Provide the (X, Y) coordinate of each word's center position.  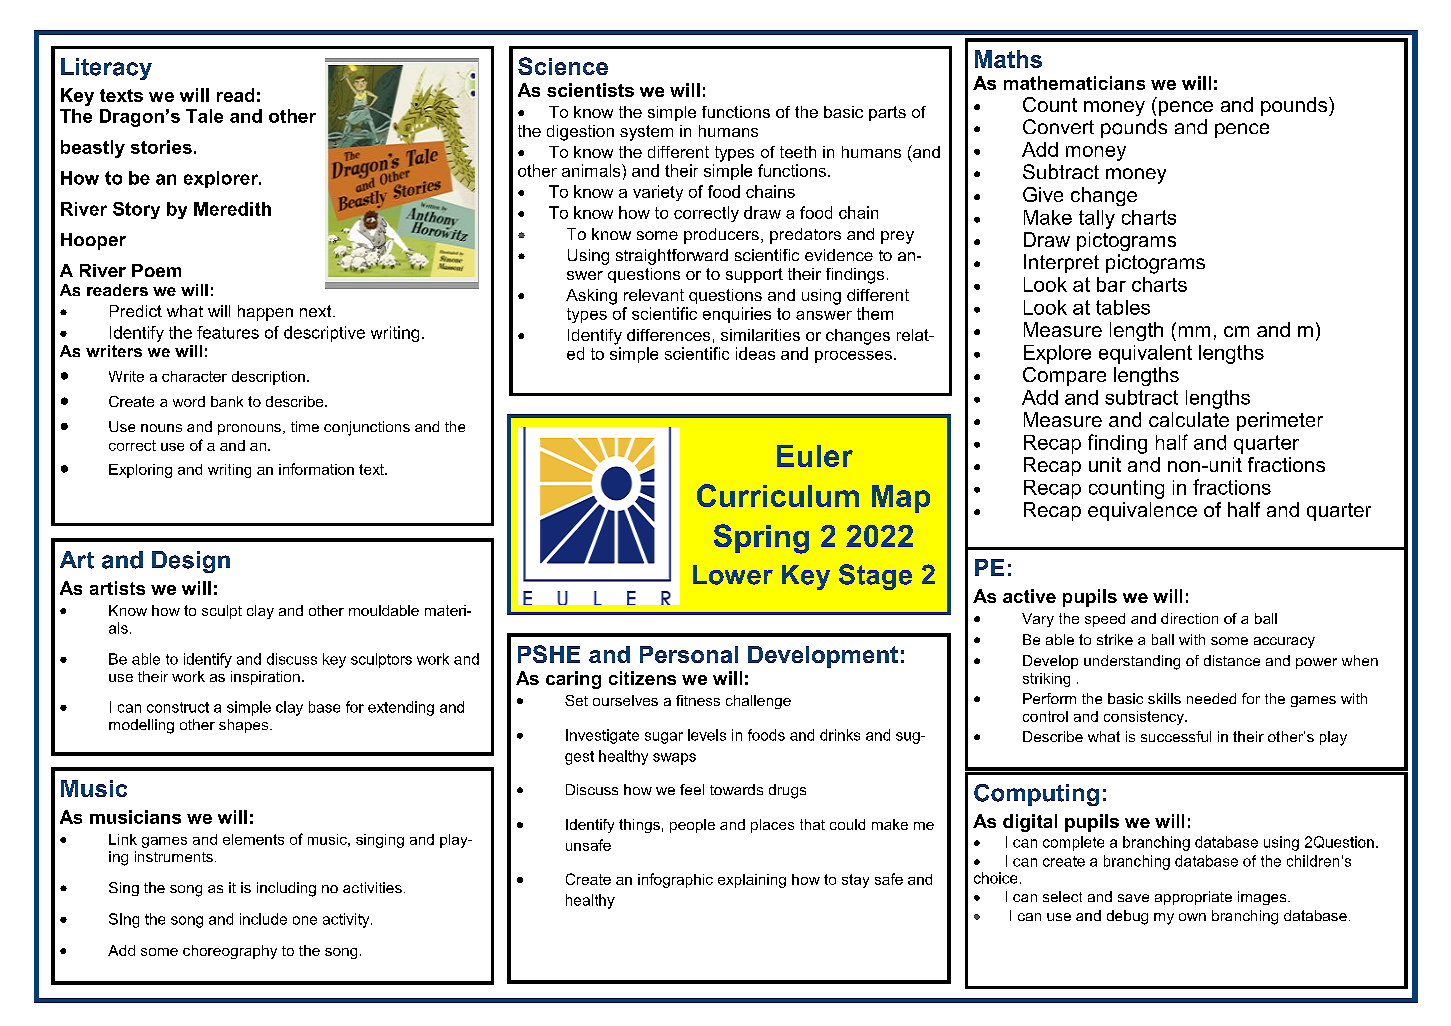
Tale (204, 116)
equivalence (1142, 511)
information (316, 469)
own (1192, 917)
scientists (590, 90)
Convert (1058, 126)
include (263, 919)
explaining (752, 881)
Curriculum (778, 495)
